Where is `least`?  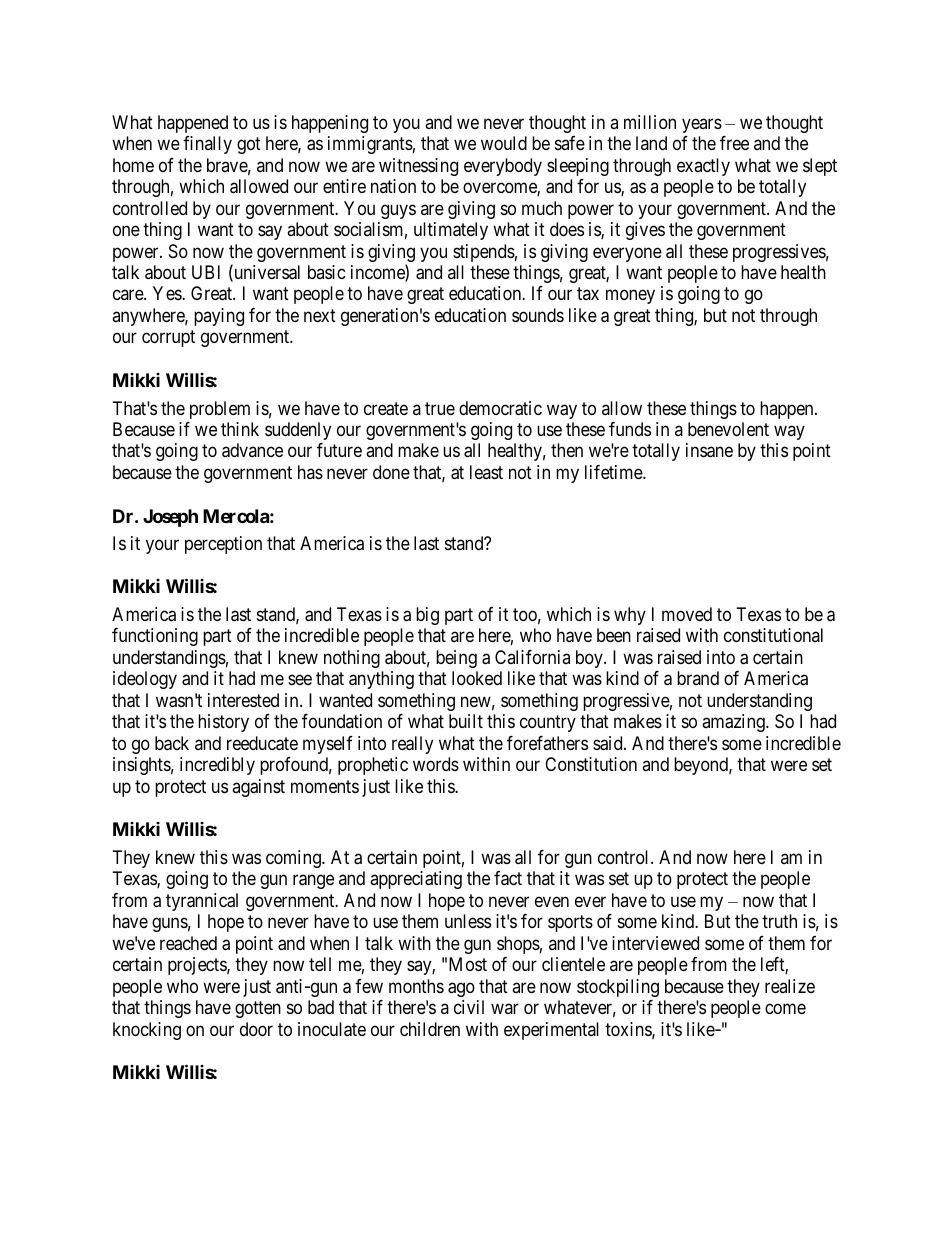
least is located at coordinates (486, 472).
